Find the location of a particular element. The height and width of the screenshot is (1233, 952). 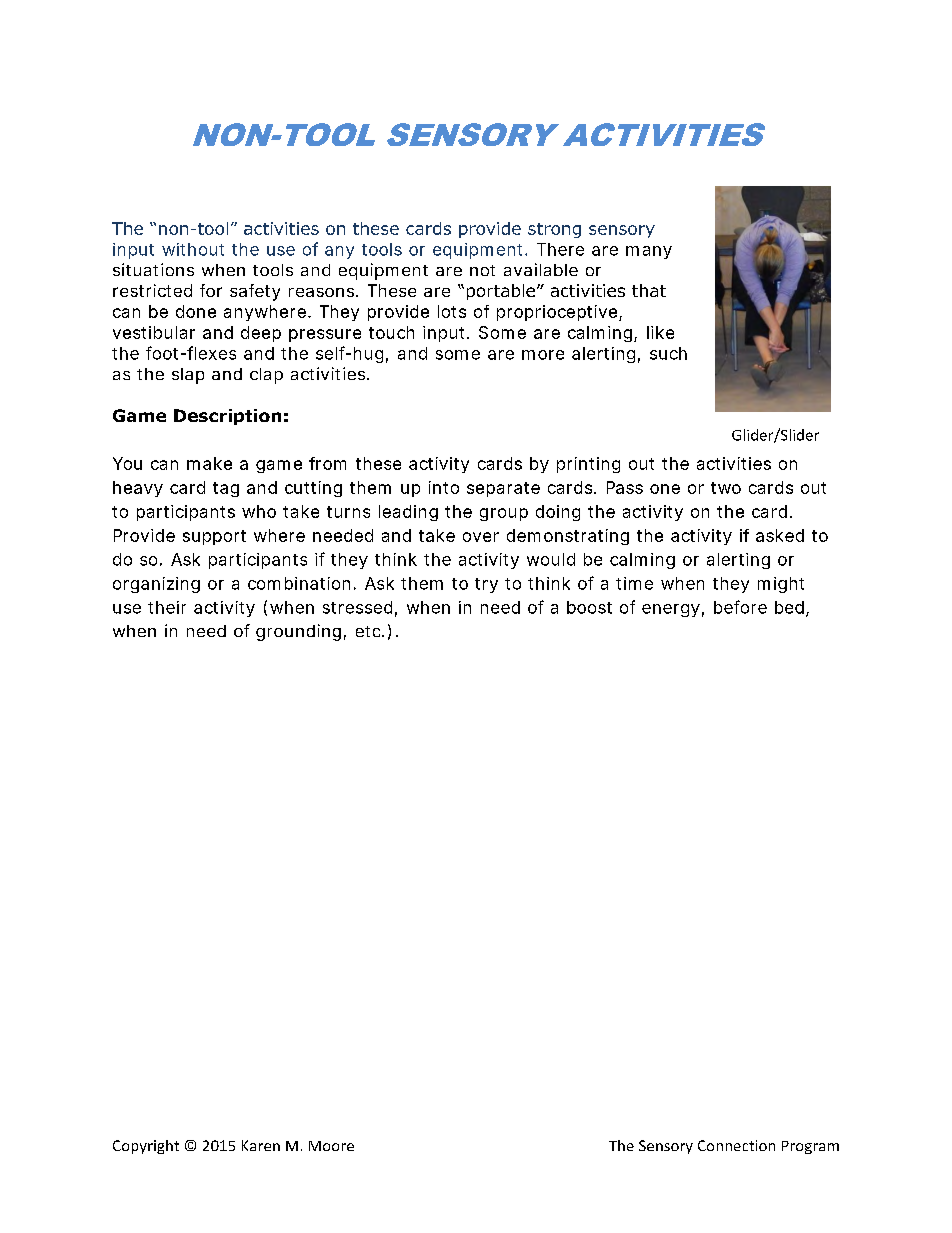

Connection is located at coordinates (736, 1145).
